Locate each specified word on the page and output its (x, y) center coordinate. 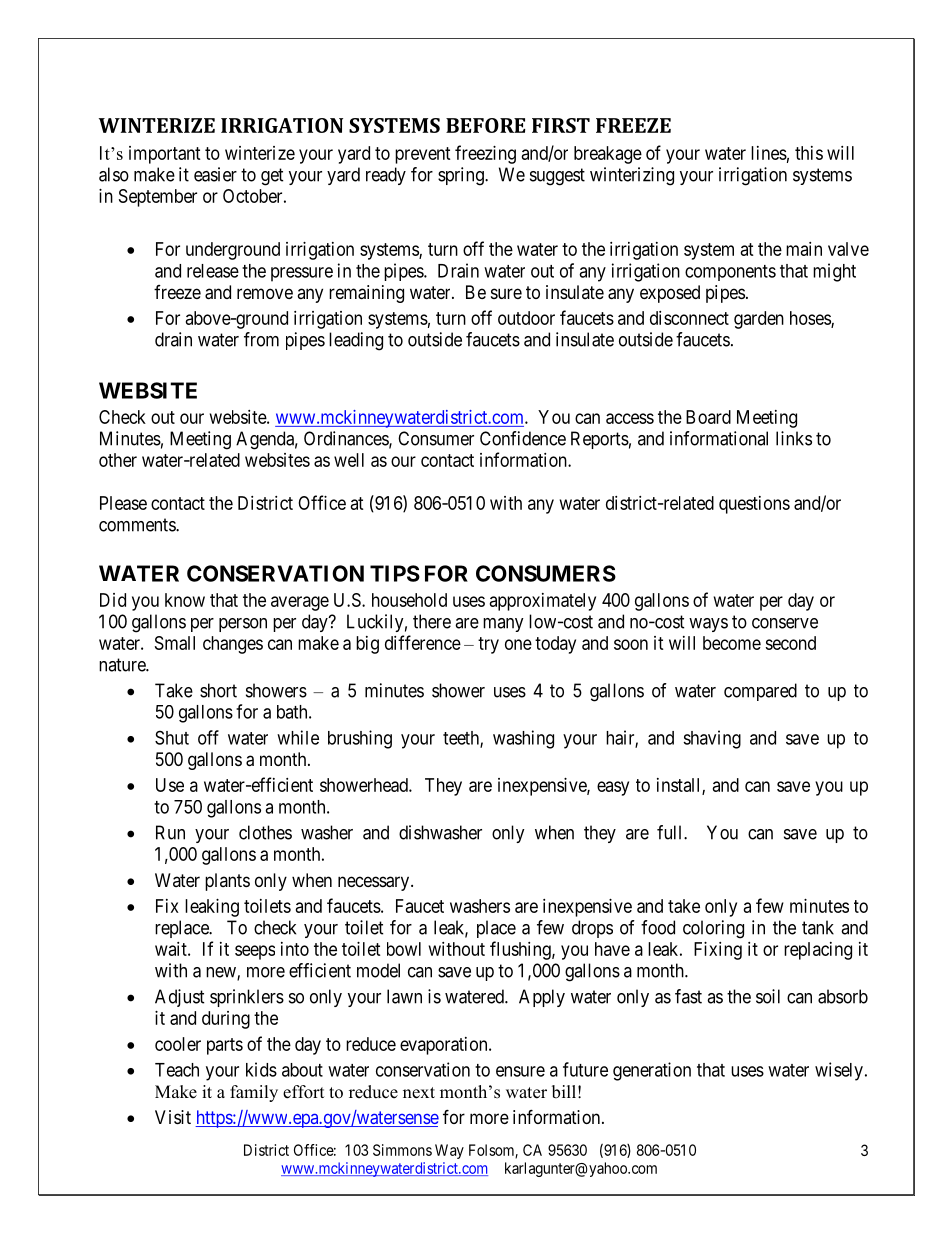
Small (175, 643)
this (809, 153)
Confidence (523, 438)
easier (215, 174)
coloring (713, 929)
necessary (375, 883)
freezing (485, 154)
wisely (839, 1071)
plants (227, 882)
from (261, 339)
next (419, 1093)
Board (708, 417)
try (488, 645)
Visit (173, 1117)
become (732, 643)
